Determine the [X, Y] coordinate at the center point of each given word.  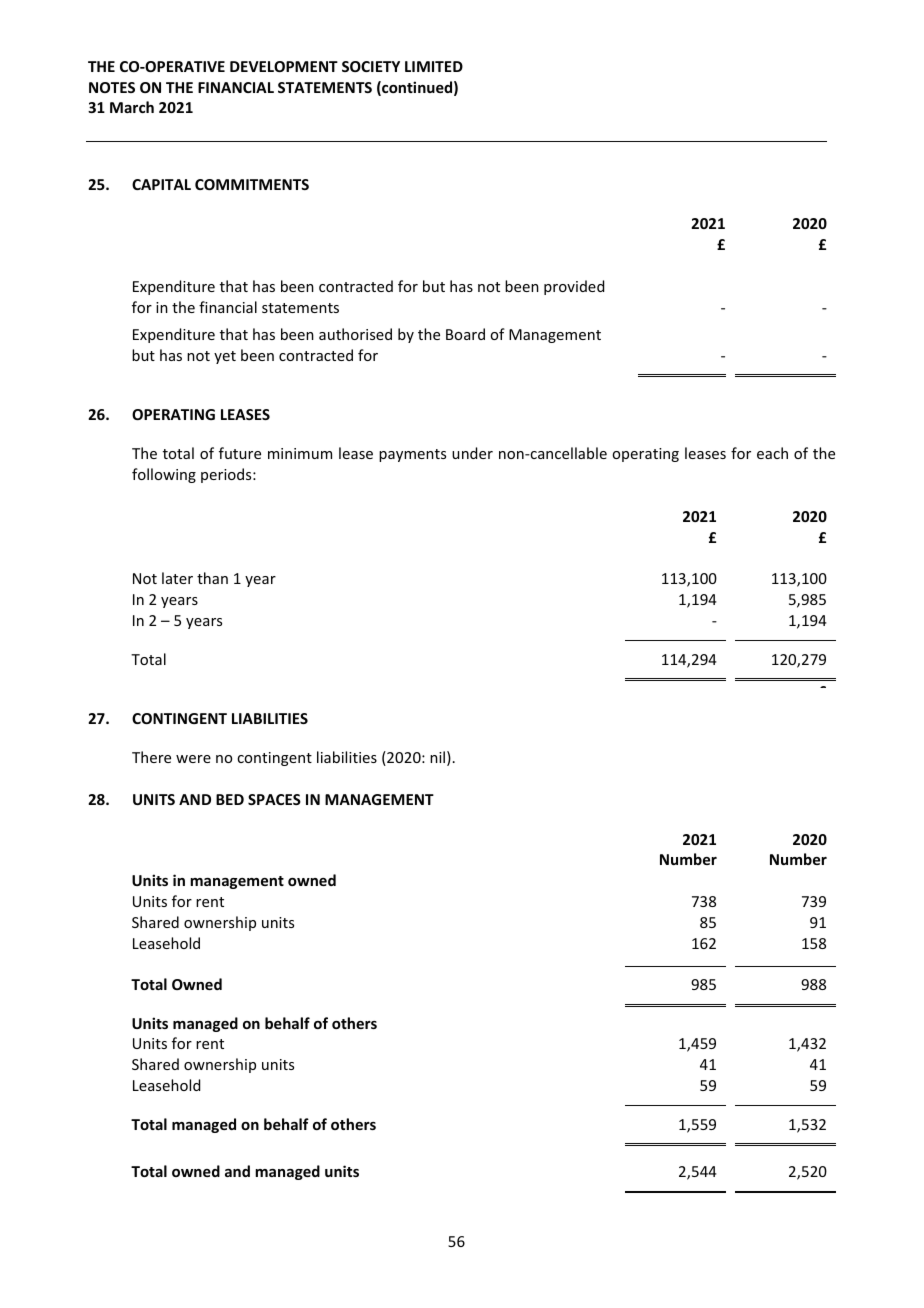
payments [412, 455]
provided [574, 287]
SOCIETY [371, 66]
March [132, 107]
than [212, 578]
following [164, 475]
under [472, 453]
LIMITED [434, 66]
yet [225, 357]
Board [465, 334]
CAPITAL [161, 184]
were [193, 759]
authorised [355, 334]
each [772, 453]
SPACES [274, 799]
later [177, 578]
